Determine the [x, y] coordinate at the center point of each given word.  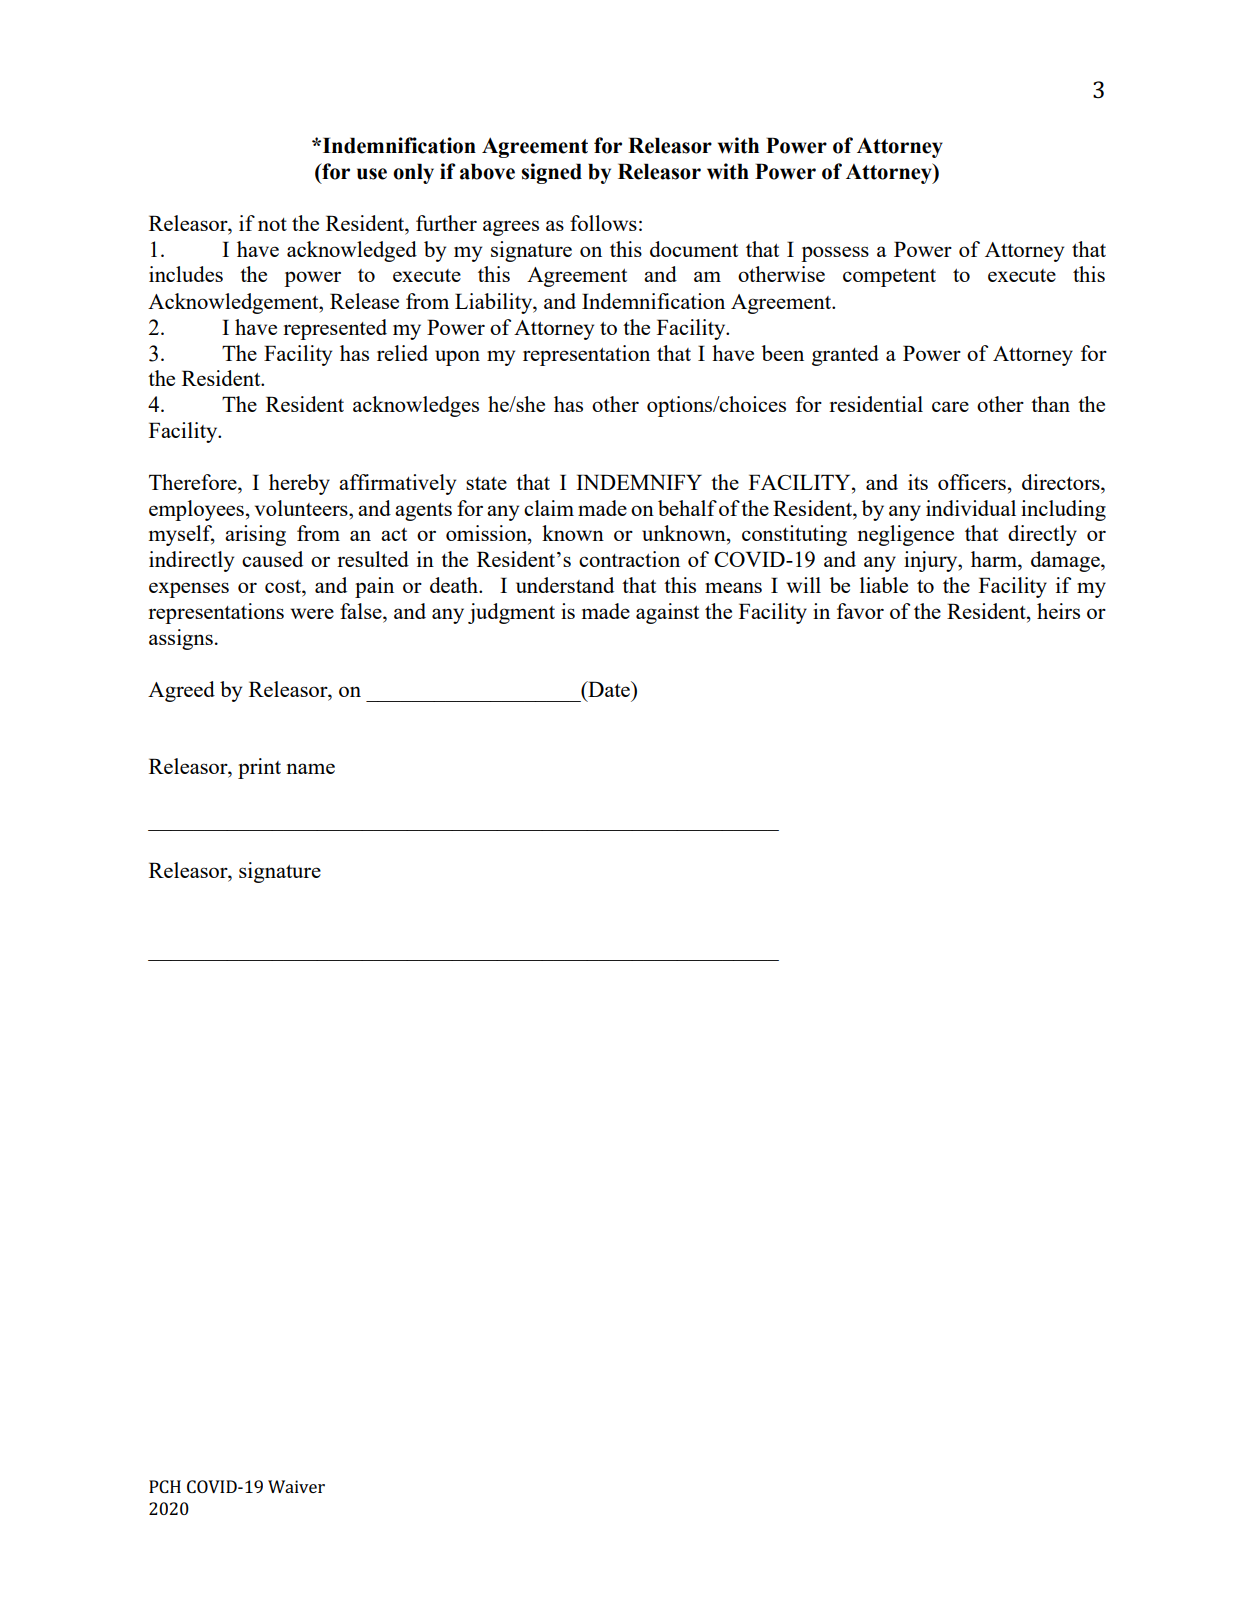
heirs [1058, 611]
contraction [629, 559]
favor [860, 611]
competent [889, 278]
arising [255, 535]
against [667, 613]
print [259, 768]
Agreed [181, 691]
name [310, 768]
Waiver [296, 1486]
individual [971, 508]
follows [603, 223]
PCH [165, 1486]
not [272, 224]
